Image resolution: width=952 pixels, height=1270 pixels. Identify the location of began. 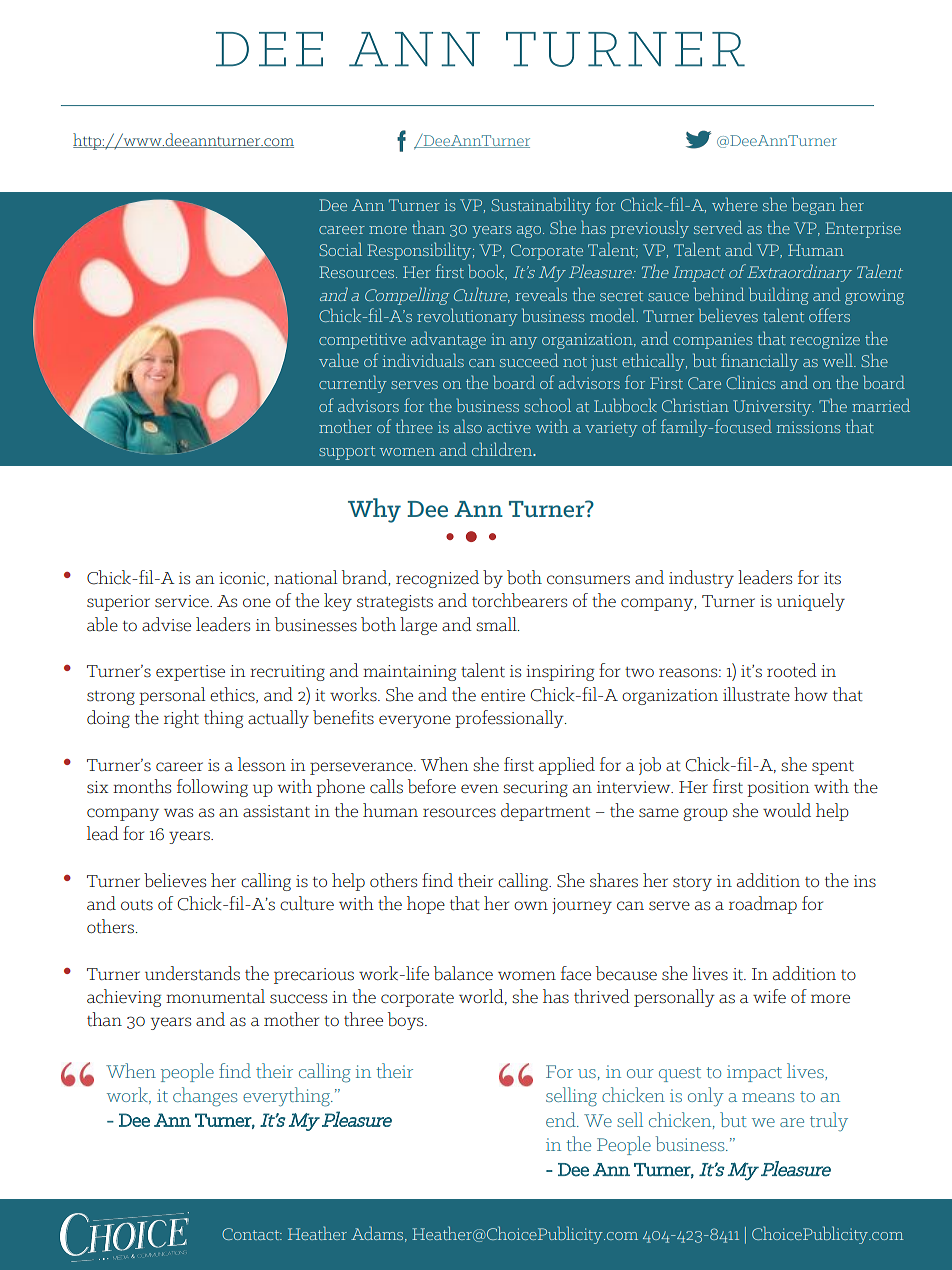
(813, 206).
